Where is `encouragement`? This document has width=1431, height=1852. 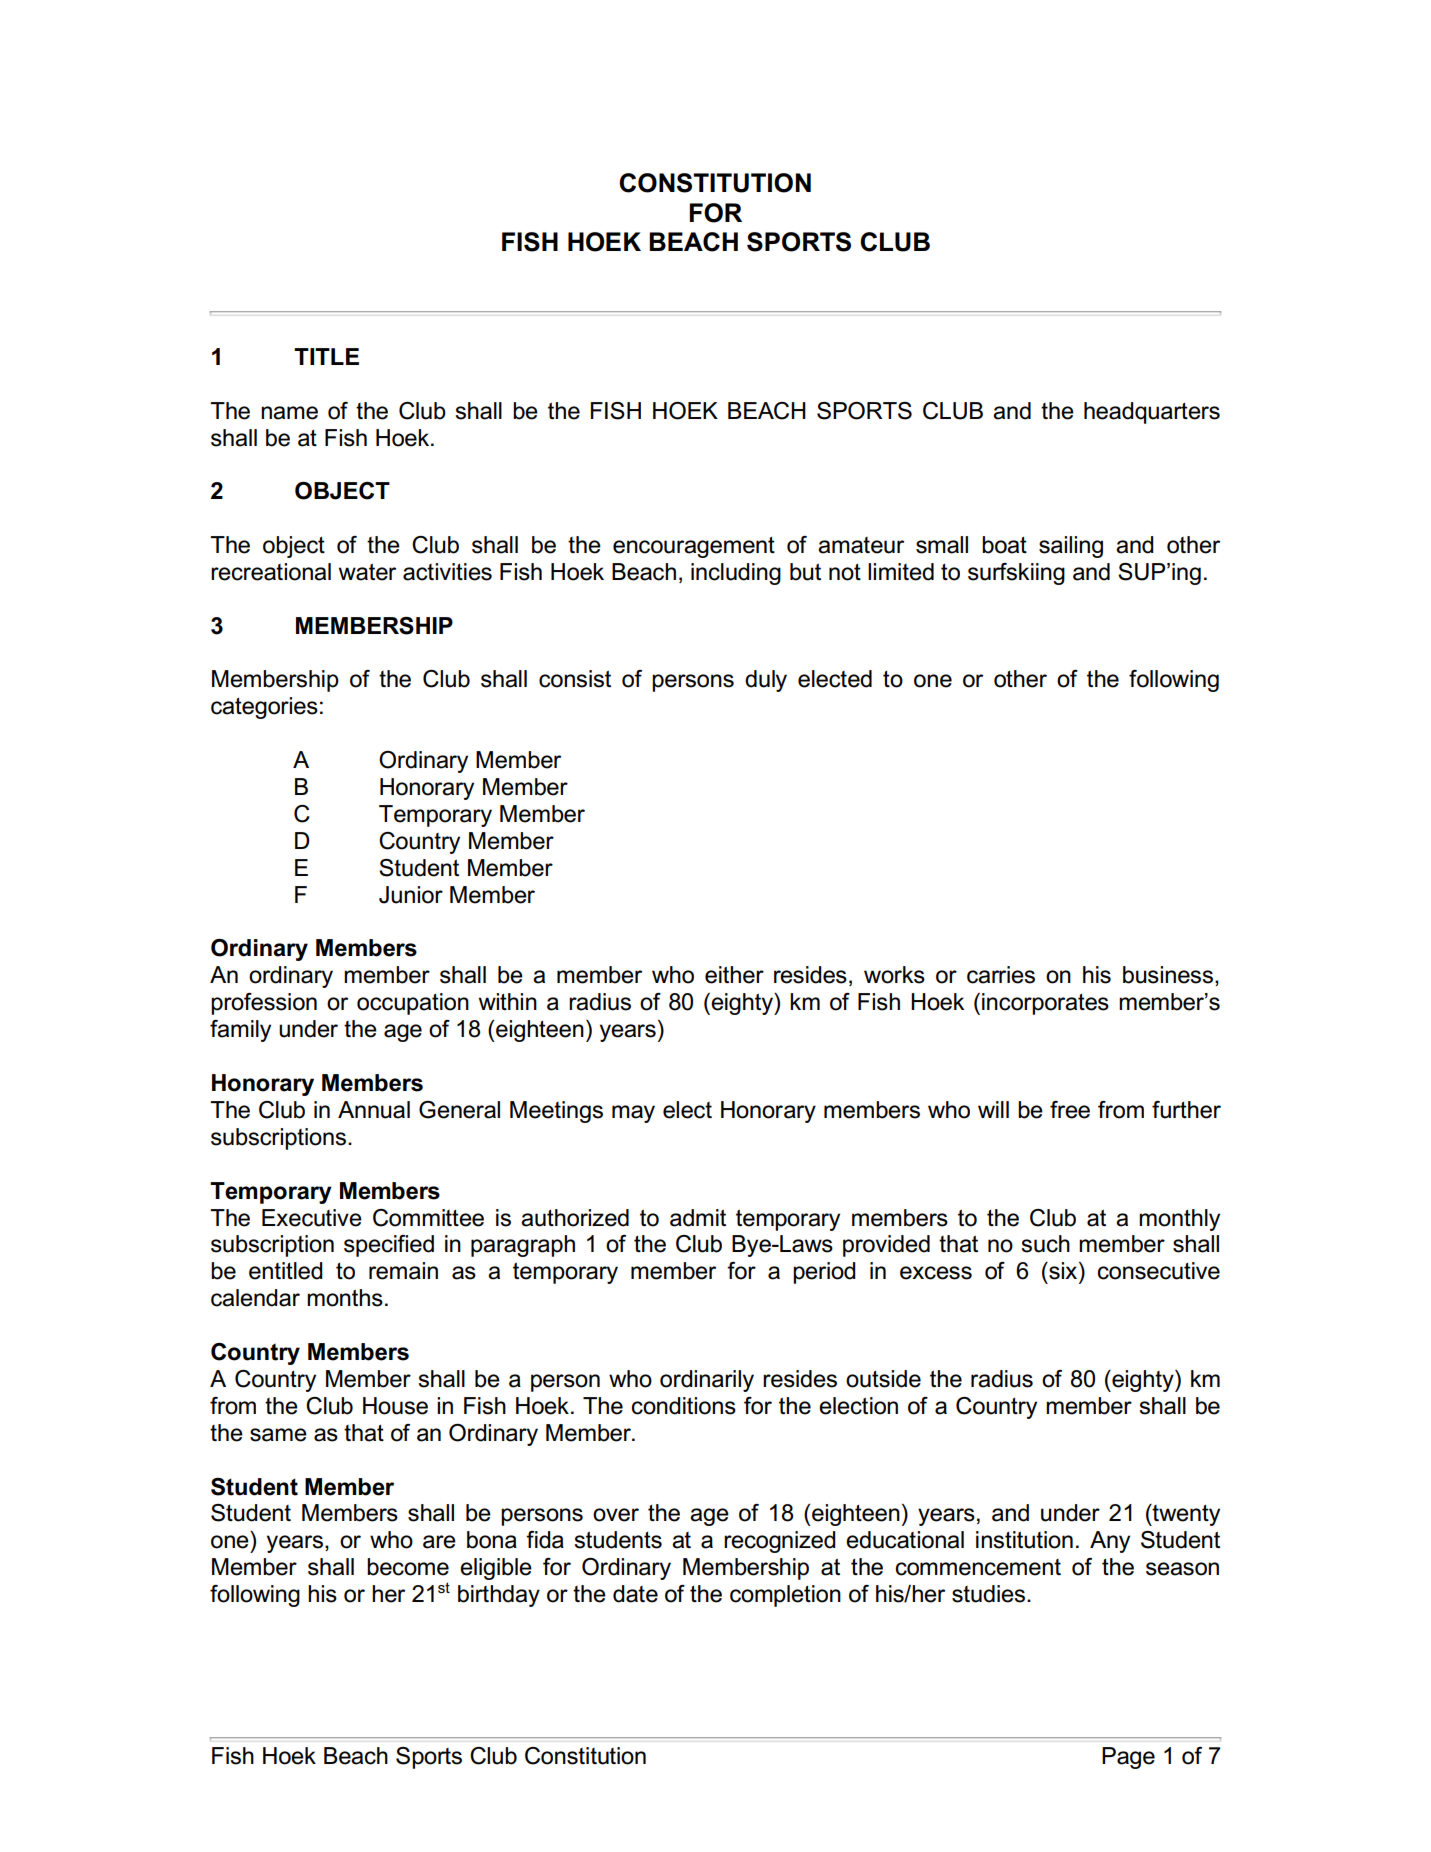 encouragement is located at coordinates (694, 547).
